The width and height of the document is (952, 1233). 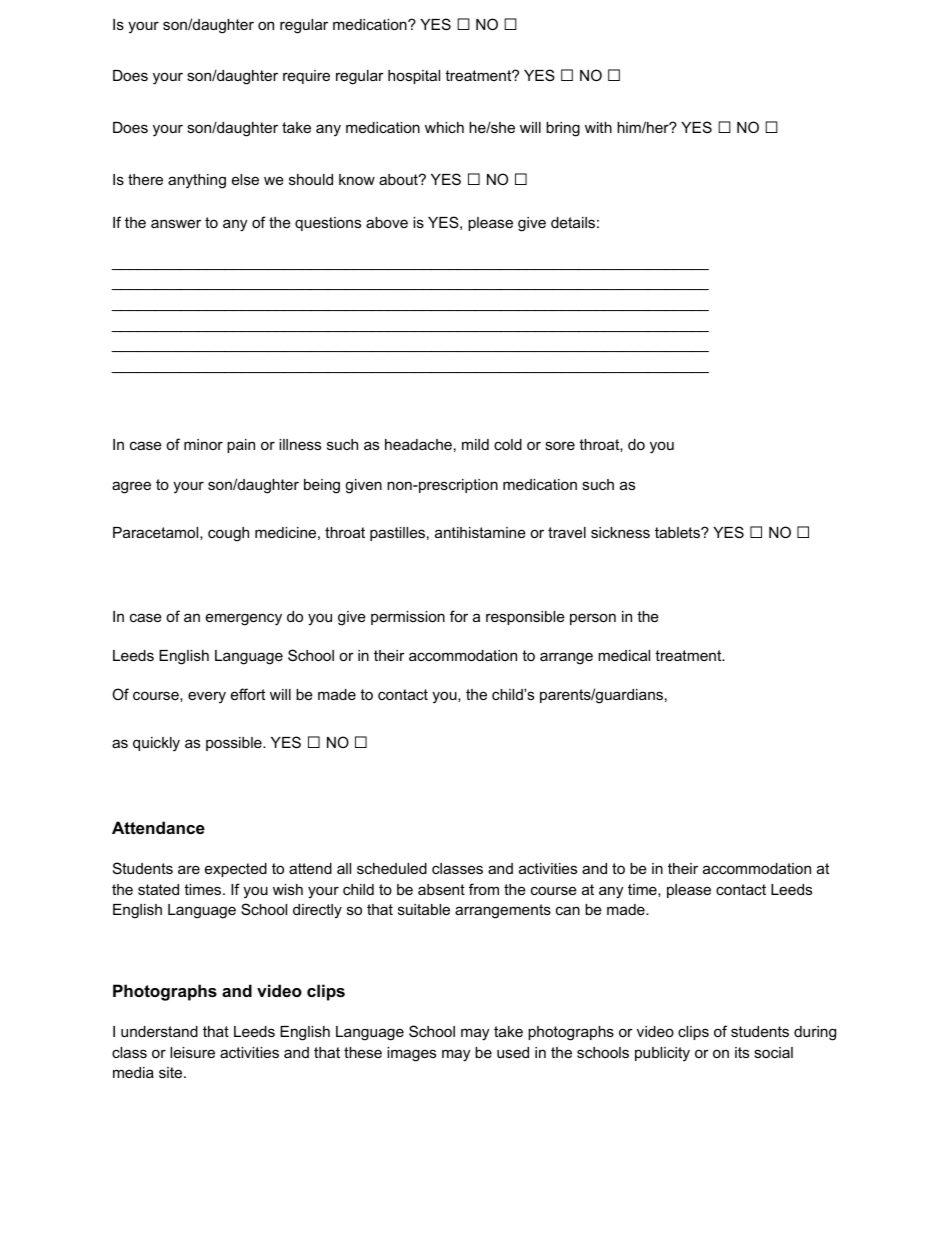 I want to click on which, so click(x=444, y=127).
